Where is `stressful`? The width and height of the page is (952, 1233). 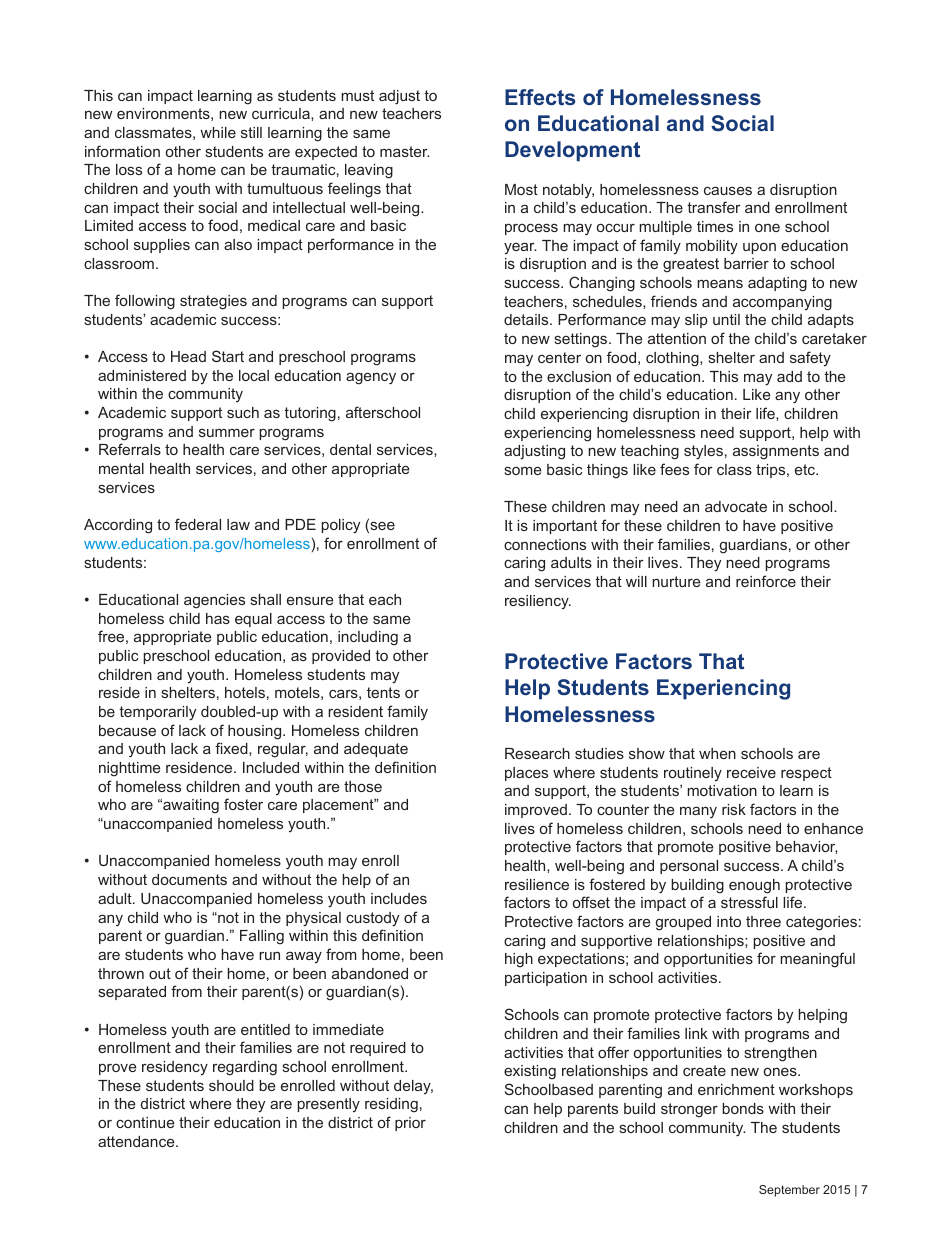 stressful is located at coordinates (749, 902).
